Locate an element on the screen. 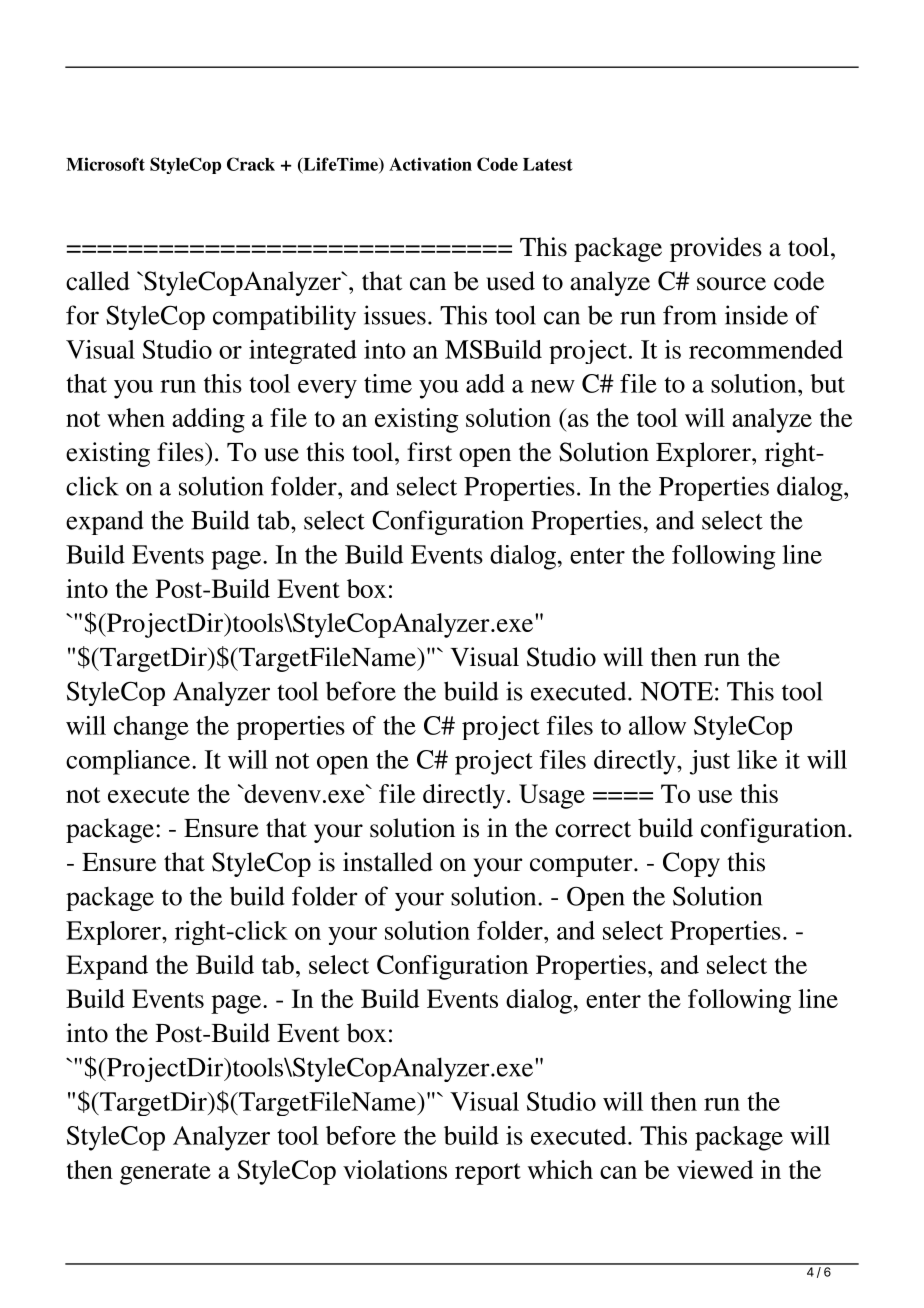 The image size is (924, 1308). Usage is located at coordinates (552, 796).
